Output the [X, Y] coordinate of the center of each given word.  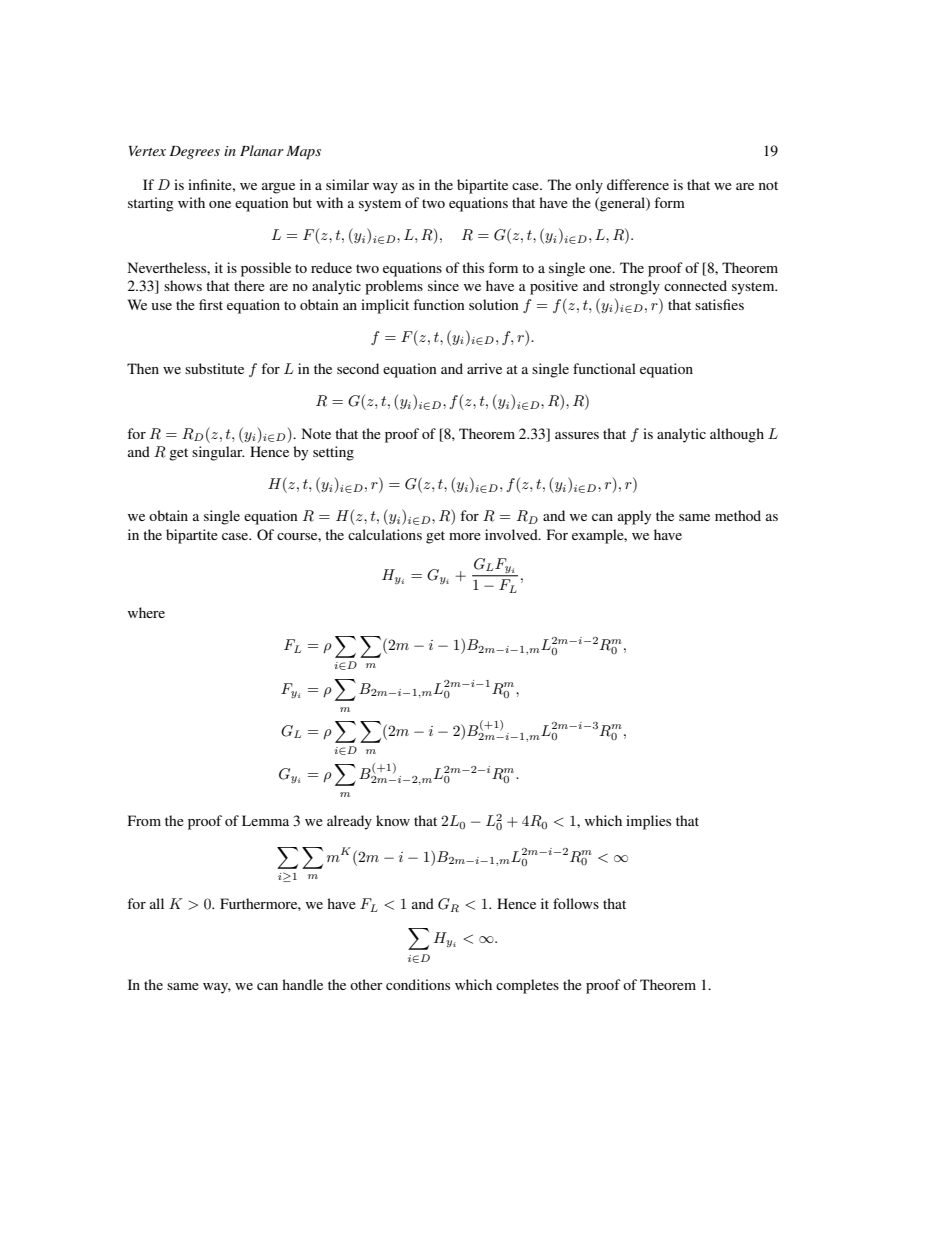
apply [634, 517]
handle [302, 984]
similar [347, 184]
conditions [418, 984]
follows [576, 903]
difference [638, 184]
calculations [385, 534]
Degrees [195, 152]
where [146, 612]
